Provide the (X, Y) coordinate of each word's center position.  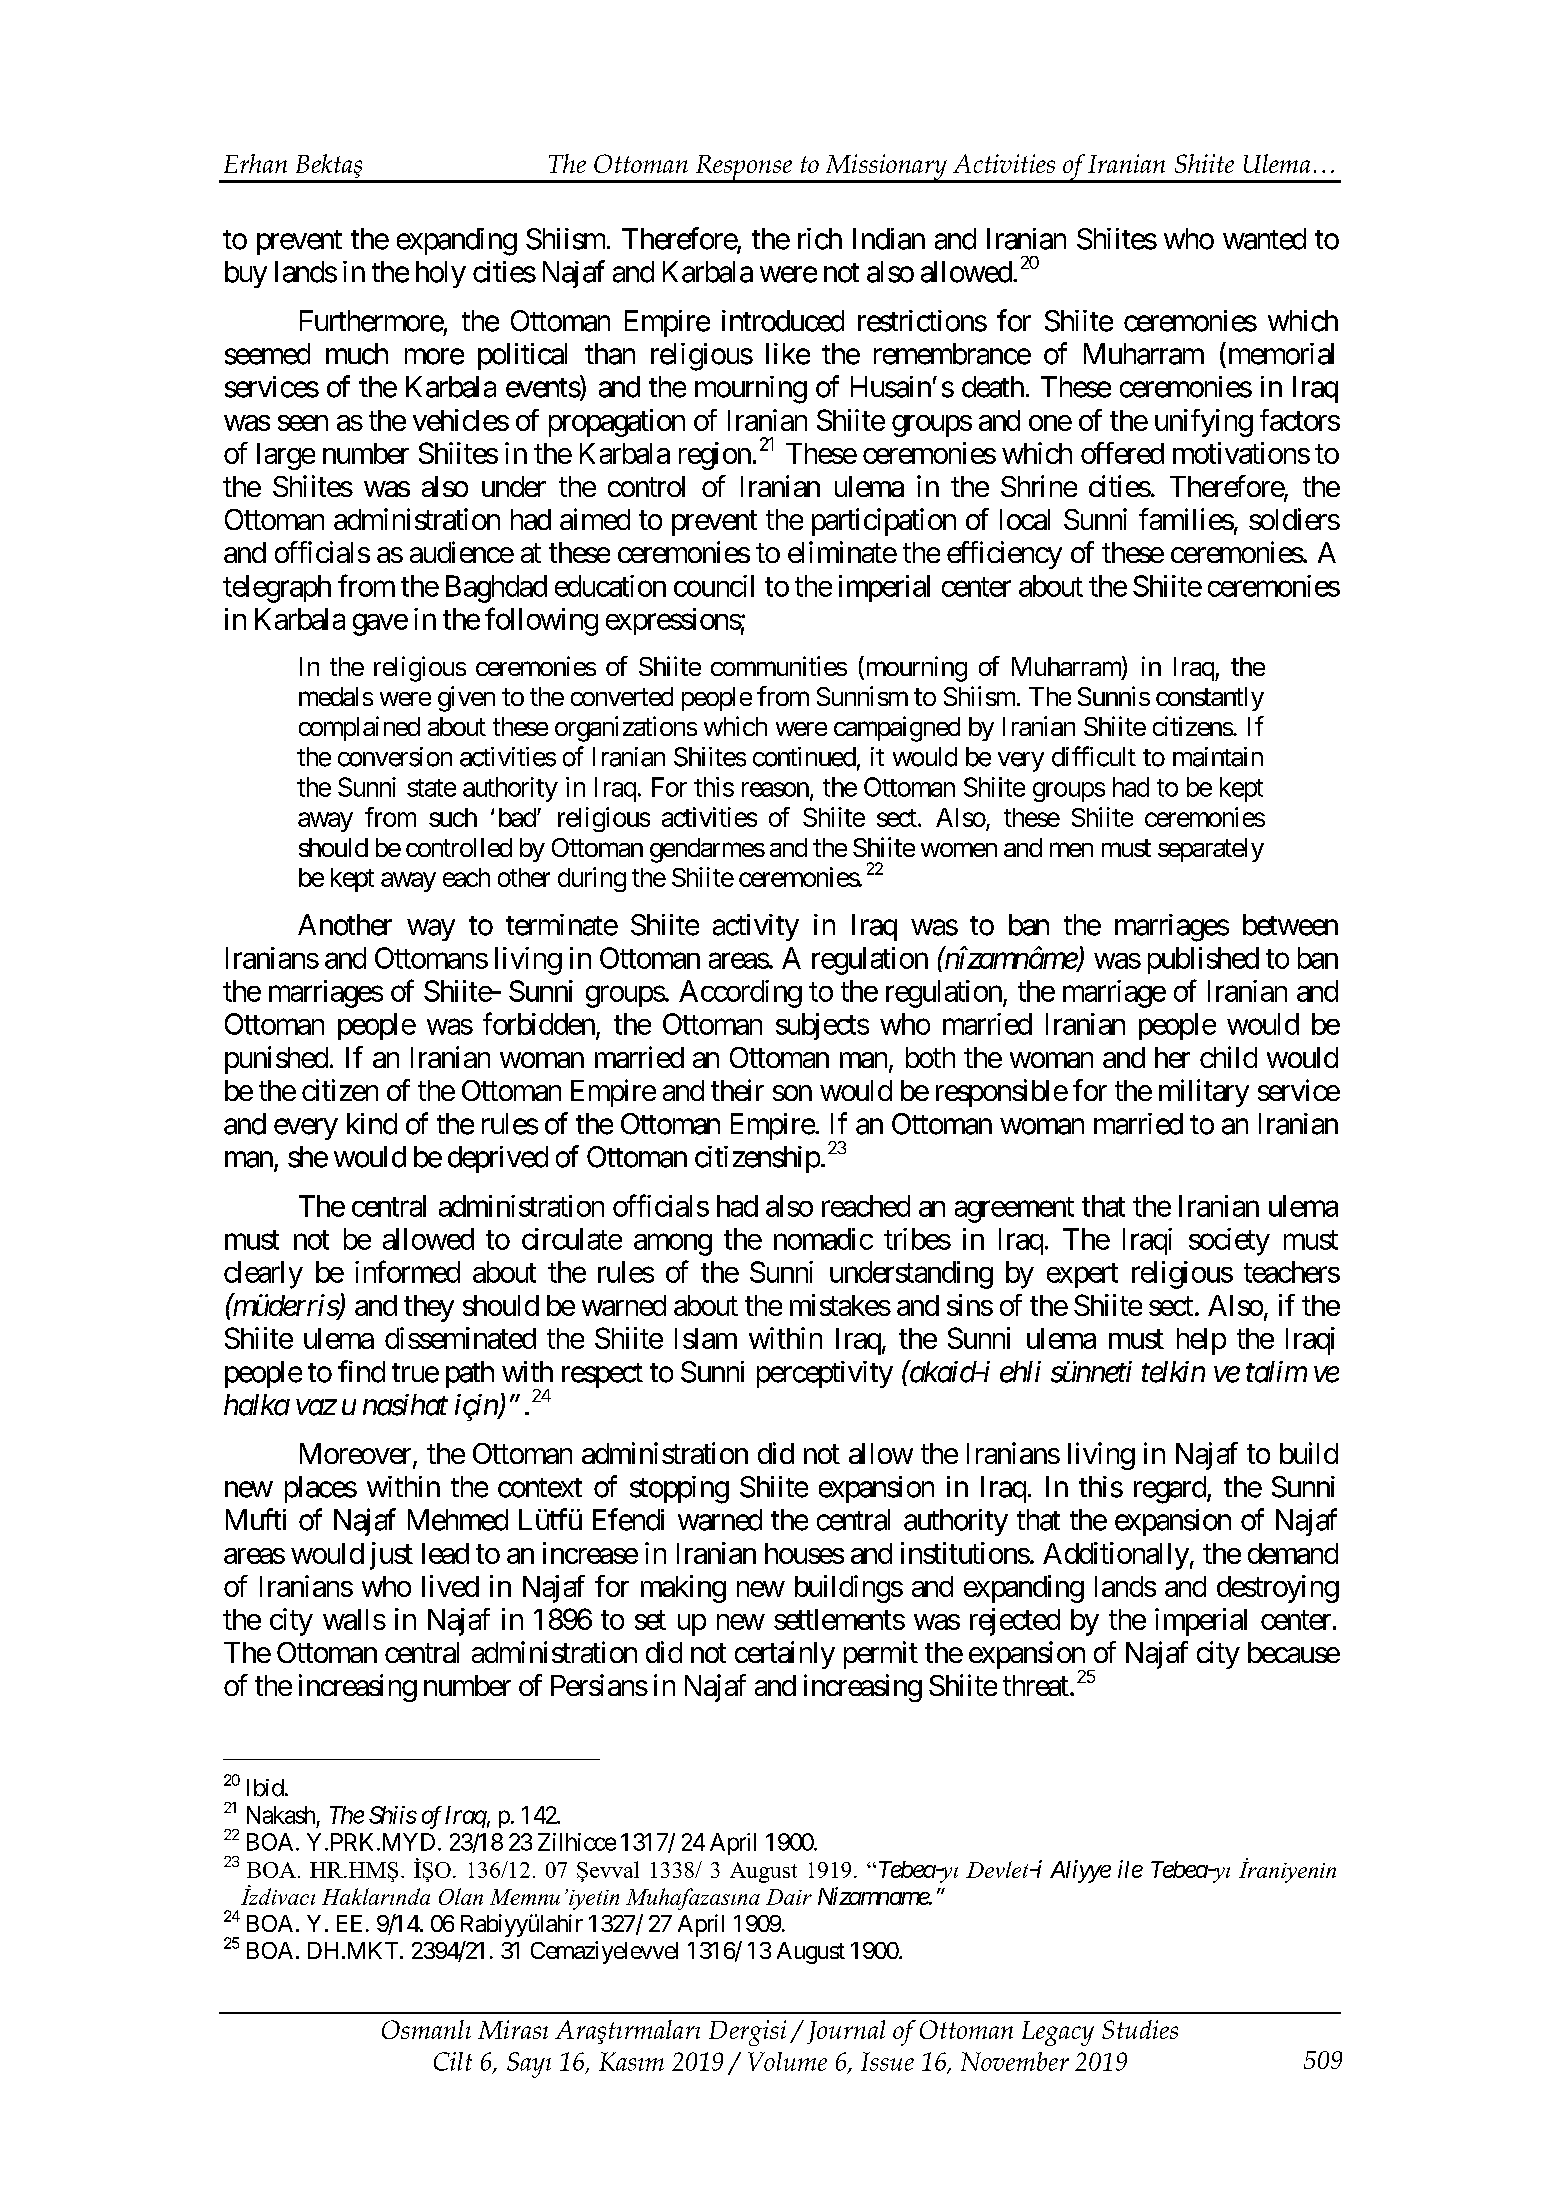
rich (820, 239)
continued (804, 757)
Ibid (265, 1788)
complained (359, 728)
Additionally (1116, 1556)
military (1204, 1093)
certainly (785, 1655)
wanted (1264, 239)
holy (441, 274)
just (391, 1556)
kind (372, 1124)
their (737, 1090)
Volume (787, 2061)
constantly (1210, 699)
